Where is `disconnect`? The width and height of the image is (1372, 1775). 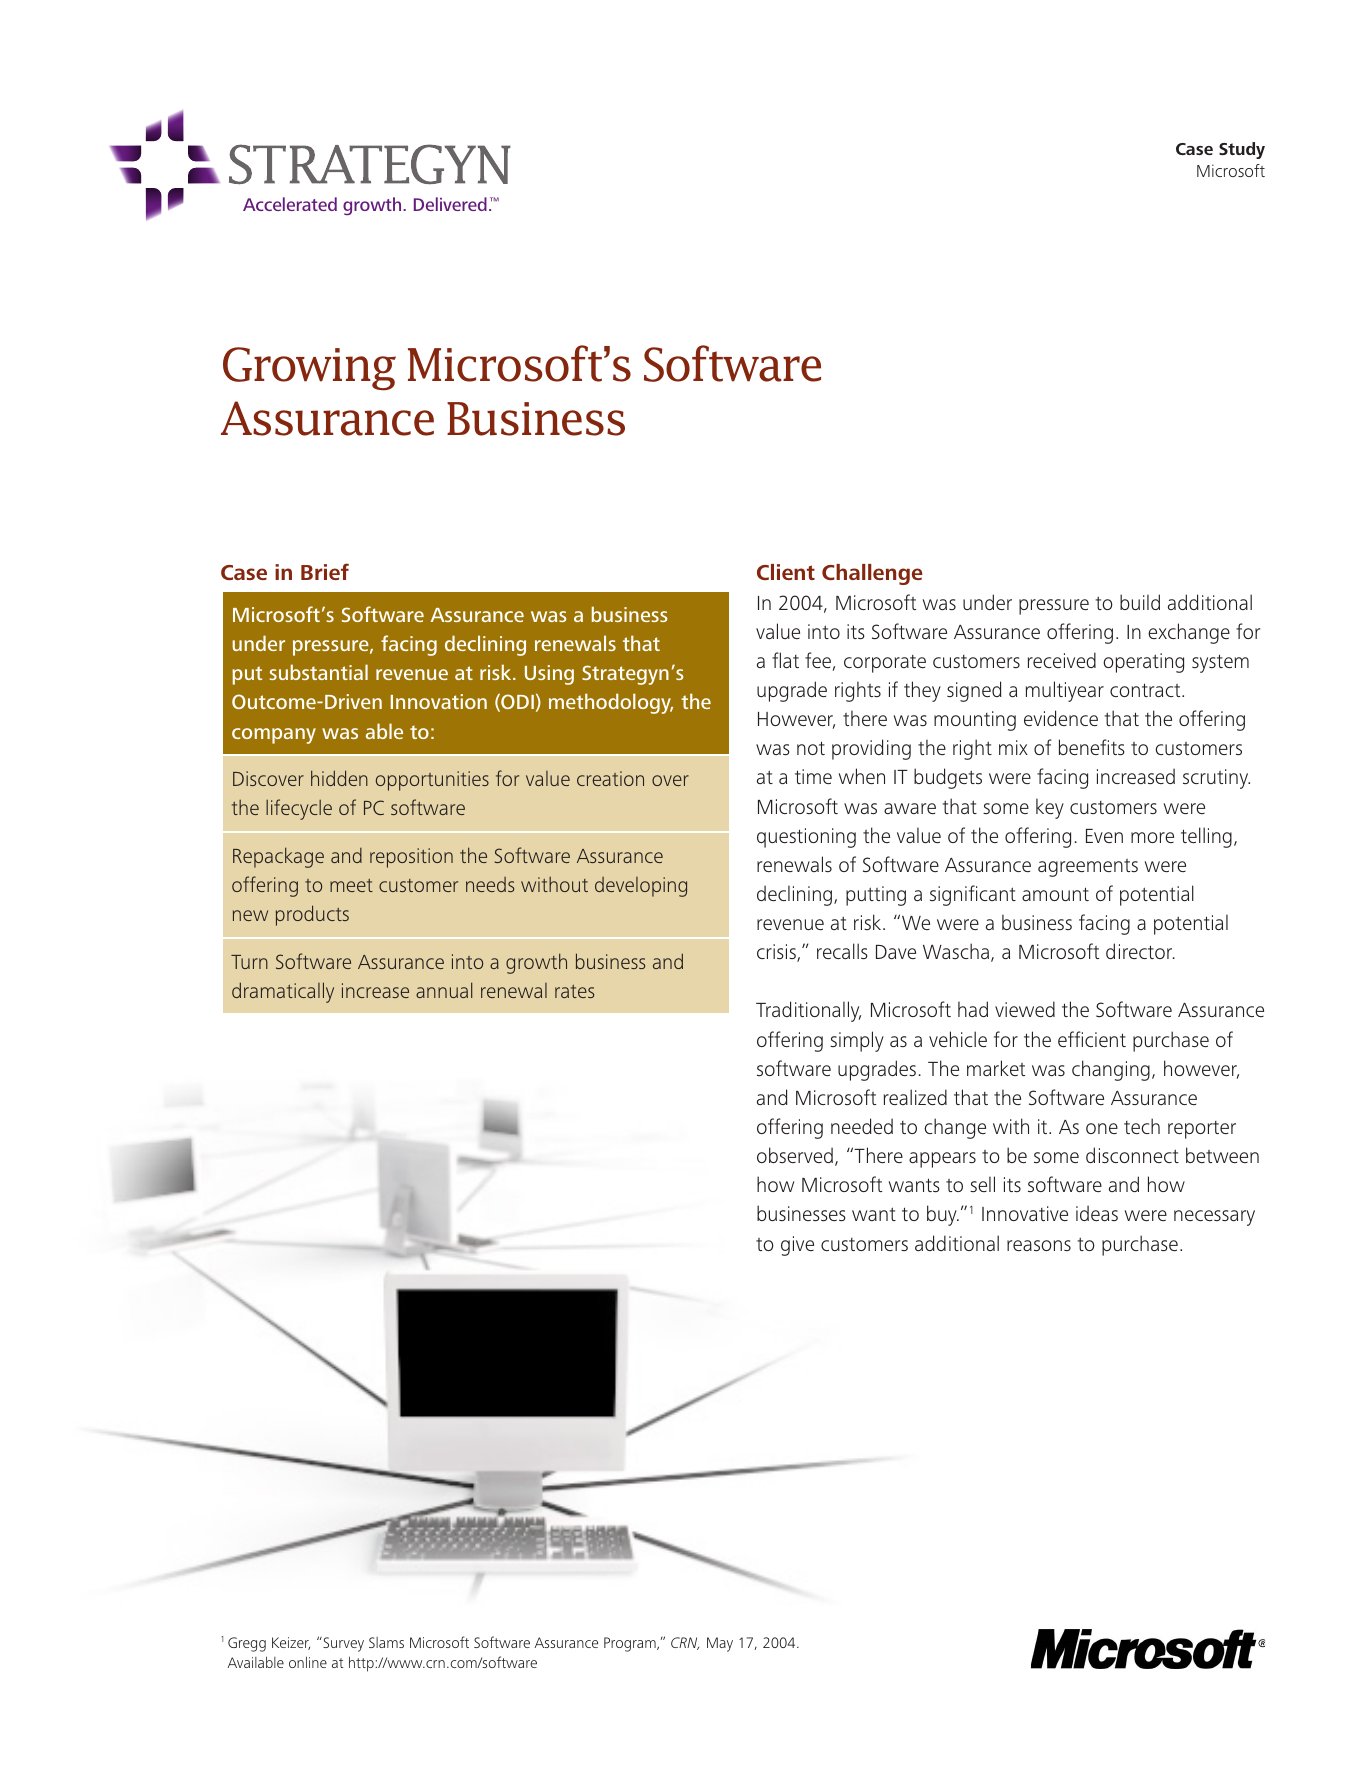 disconnect is located at coordinates (1132, 1155).
